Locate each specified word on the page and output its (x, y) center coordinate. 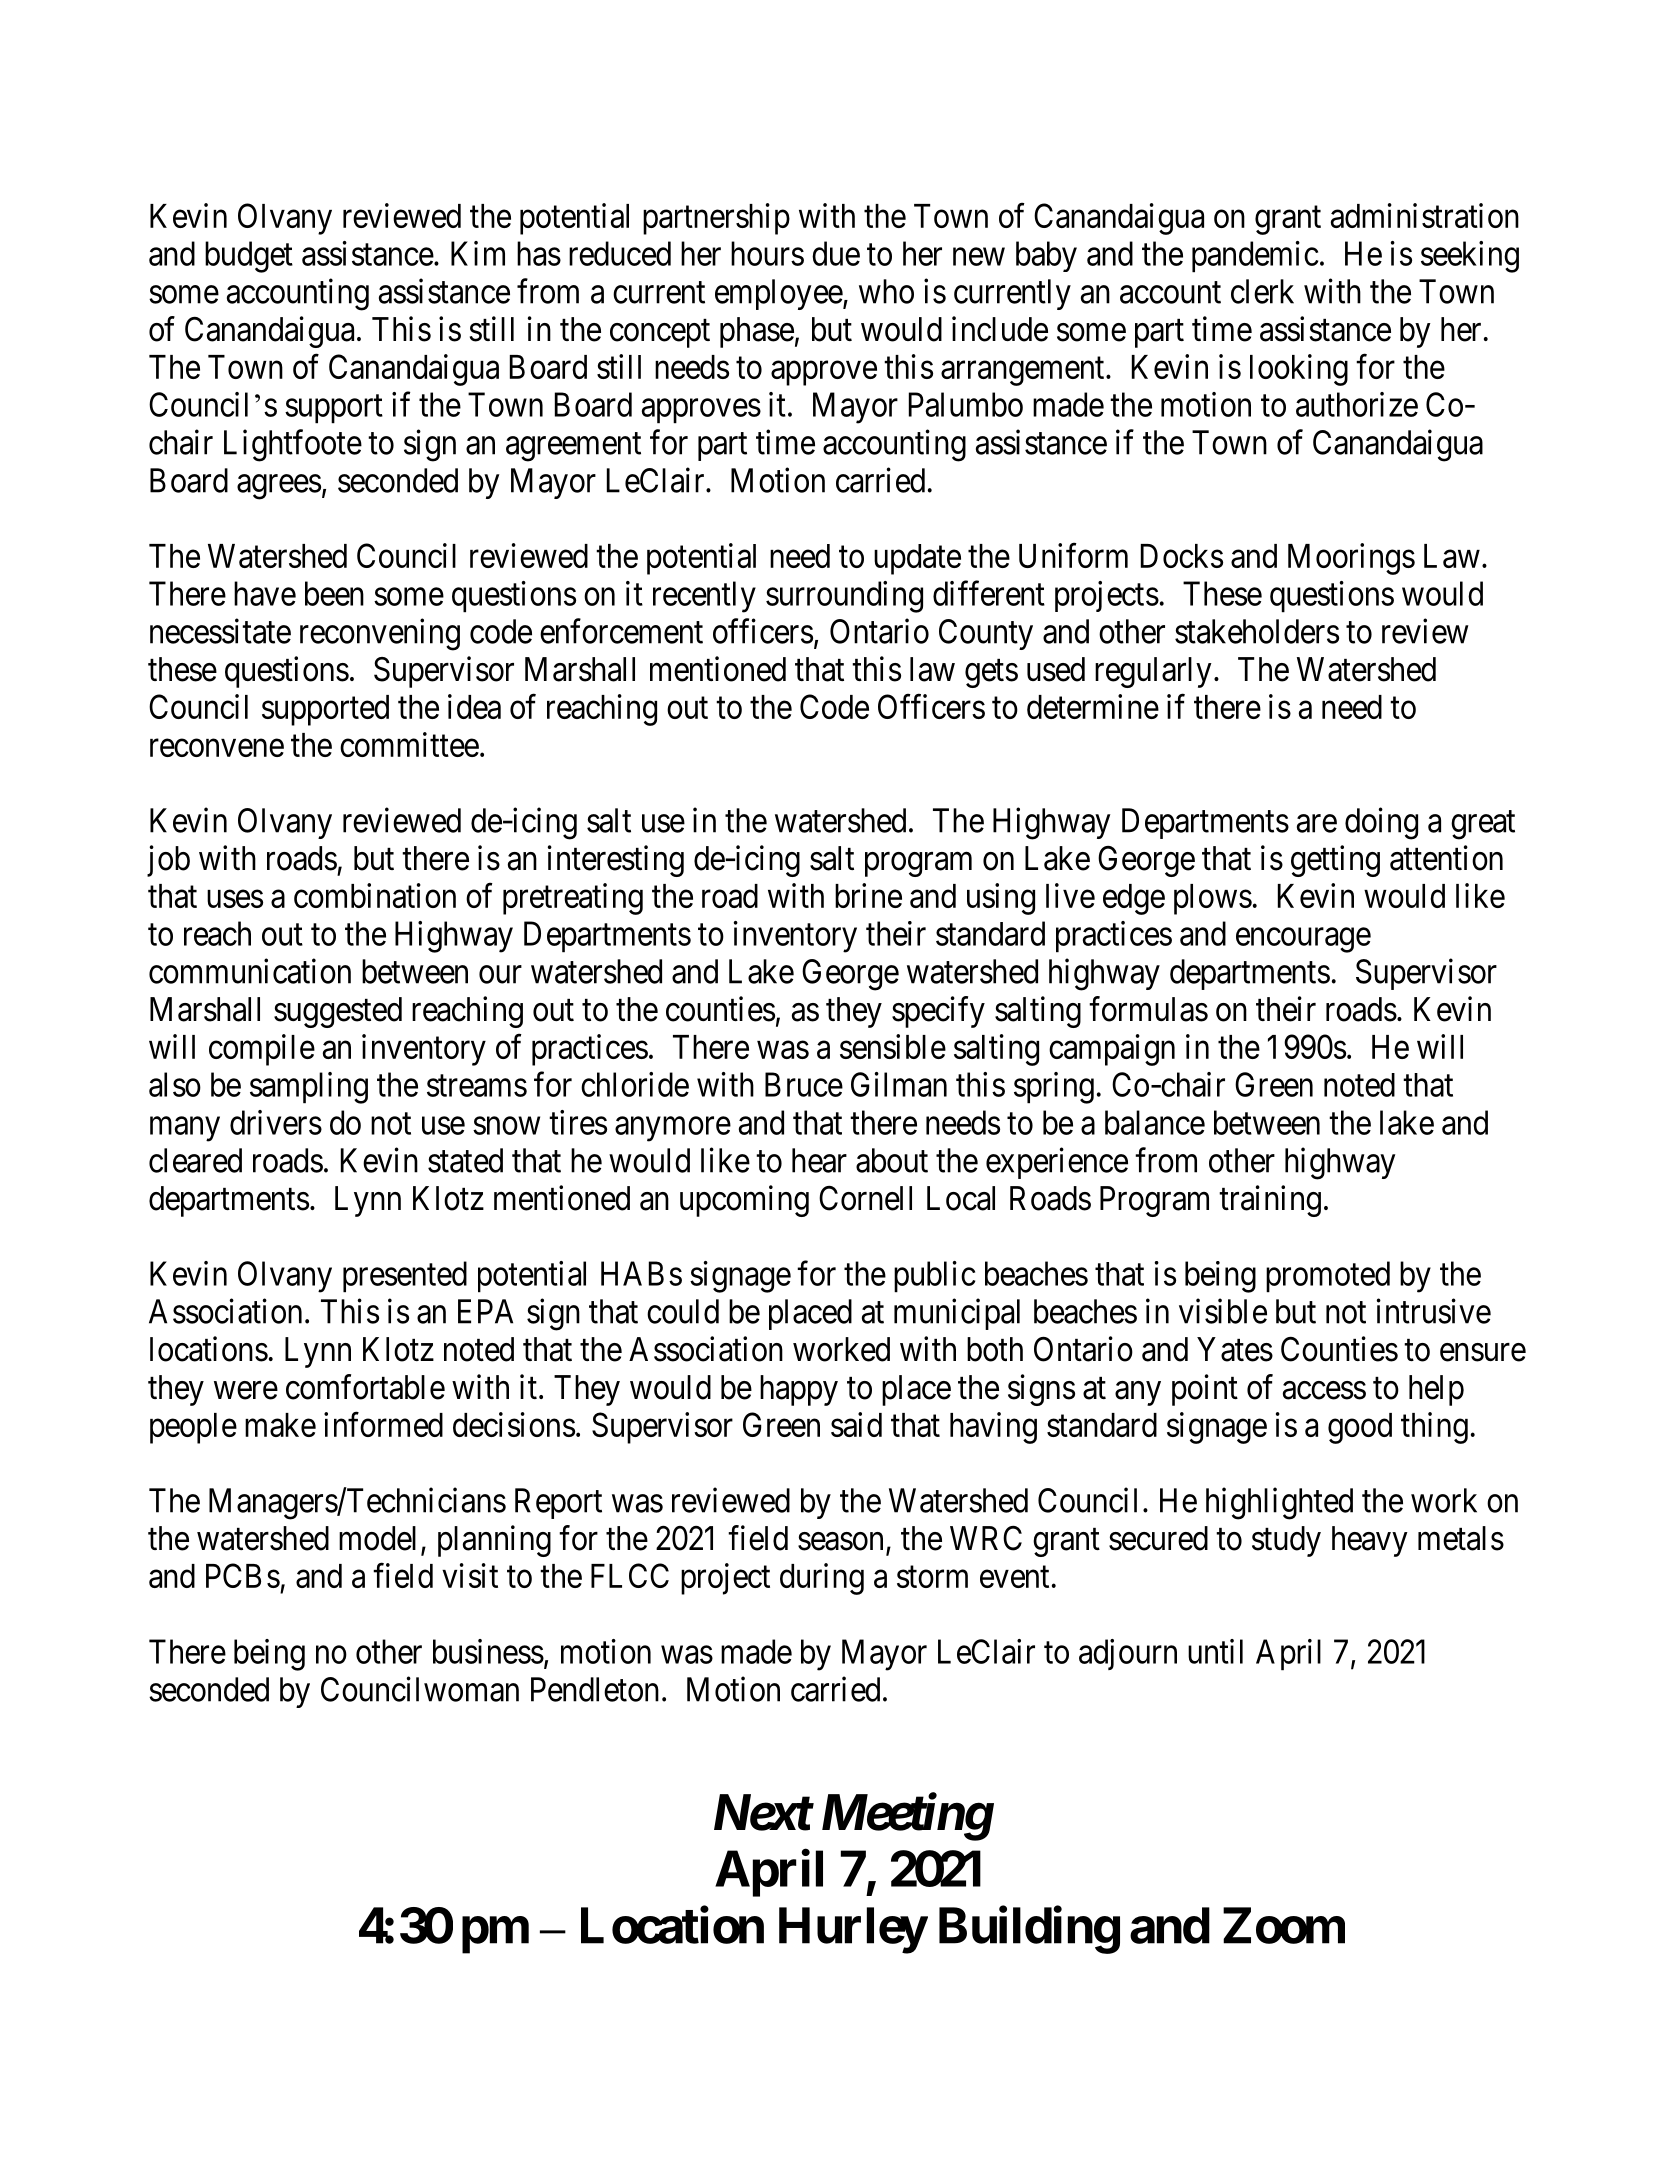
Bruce (804, 1084)
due (836, 253)
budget (249, 257)
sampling (309, 1088)
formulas (1148, 1009)
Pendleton (595, 1689)
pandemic (1255, 257)
